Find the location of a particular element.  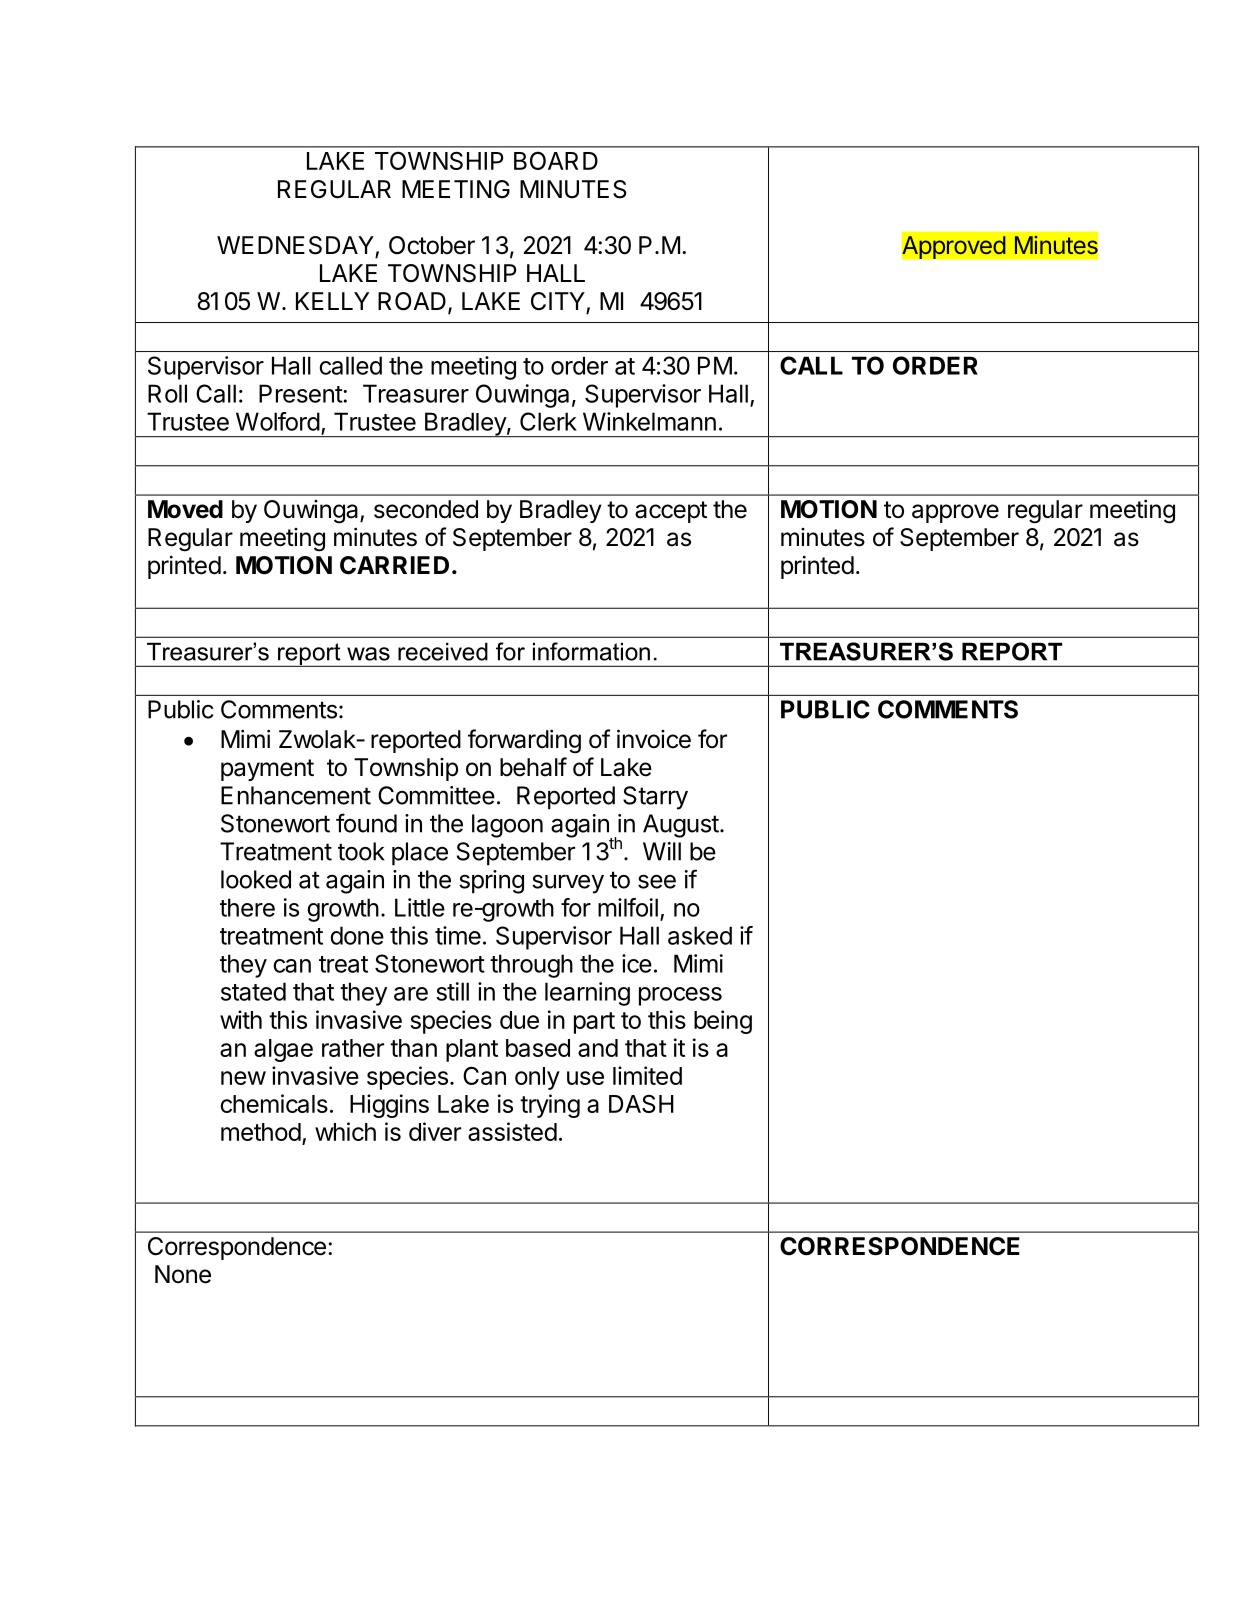

BOARD is located at coordinates (556, 160).
